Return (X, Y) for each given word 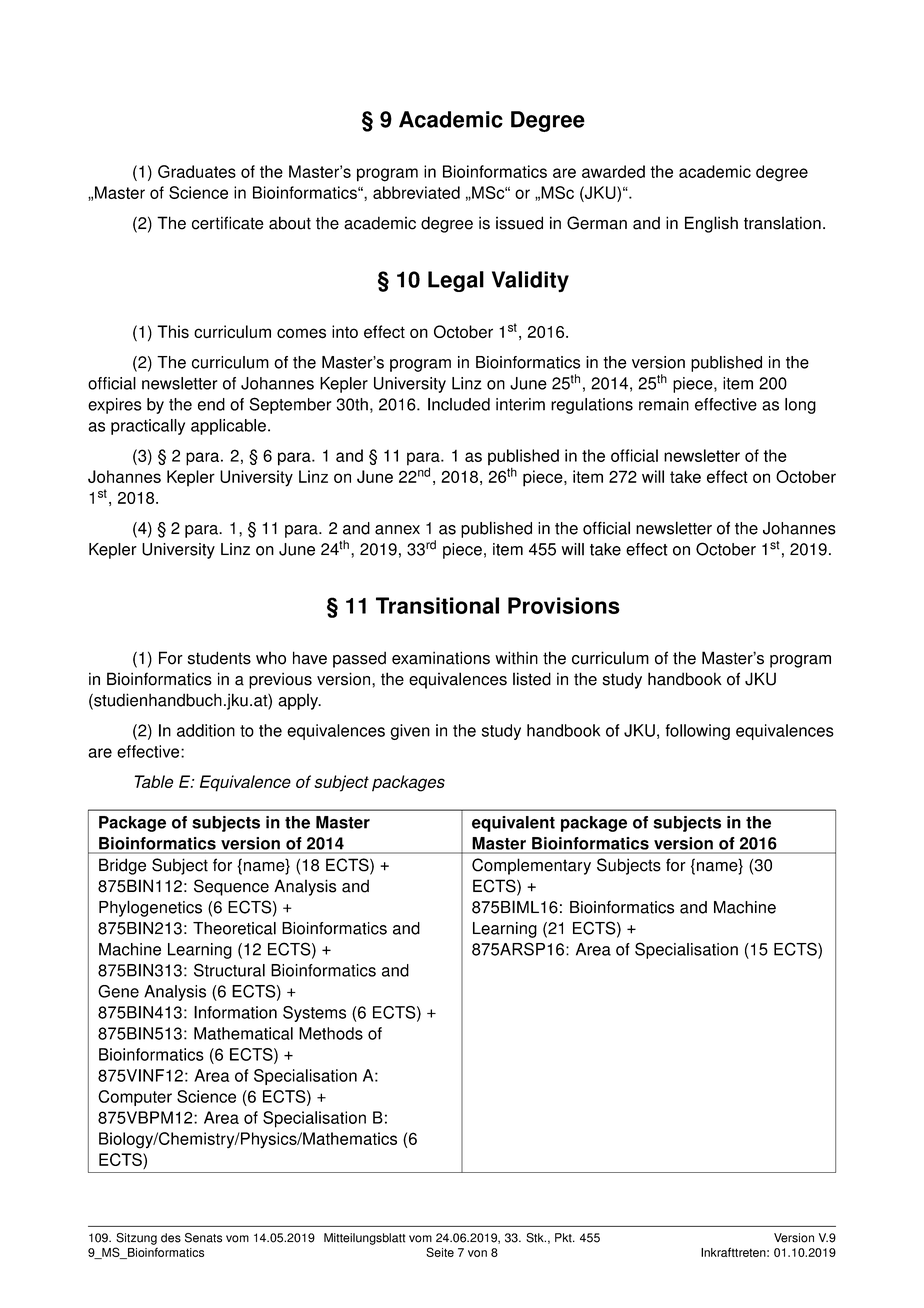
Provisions (564, 605)
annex (397, 530)
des (171, 1238)
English (711, 224)
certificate (228, 223)
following (697, 732)
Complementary (531, 866)
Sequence (231, 887)
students (219, 658)
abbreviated (416, 192)
